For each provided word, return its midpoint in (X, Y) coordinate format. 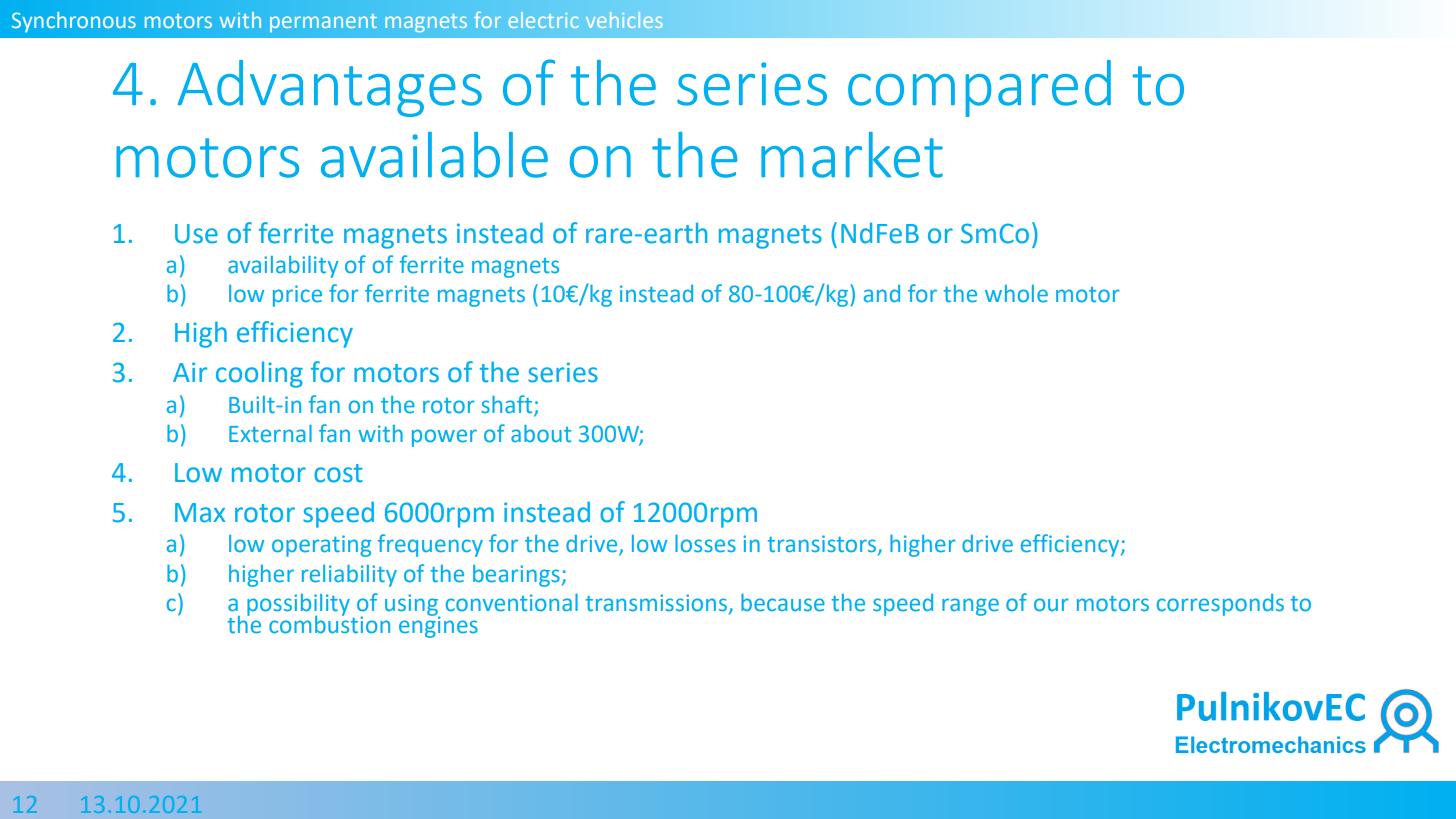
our (1051, 605)
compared (979, 88)
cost (338, 473)
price (297, 296)
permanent (323, 23)
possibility (298, 606)
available (434, 155)
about (541, 434)
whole (1016, 294)
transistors (822, 544)
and (882, 293)
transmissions (656, 603)
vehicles (624, 20)
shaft (506, 404)
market (852, 155)
